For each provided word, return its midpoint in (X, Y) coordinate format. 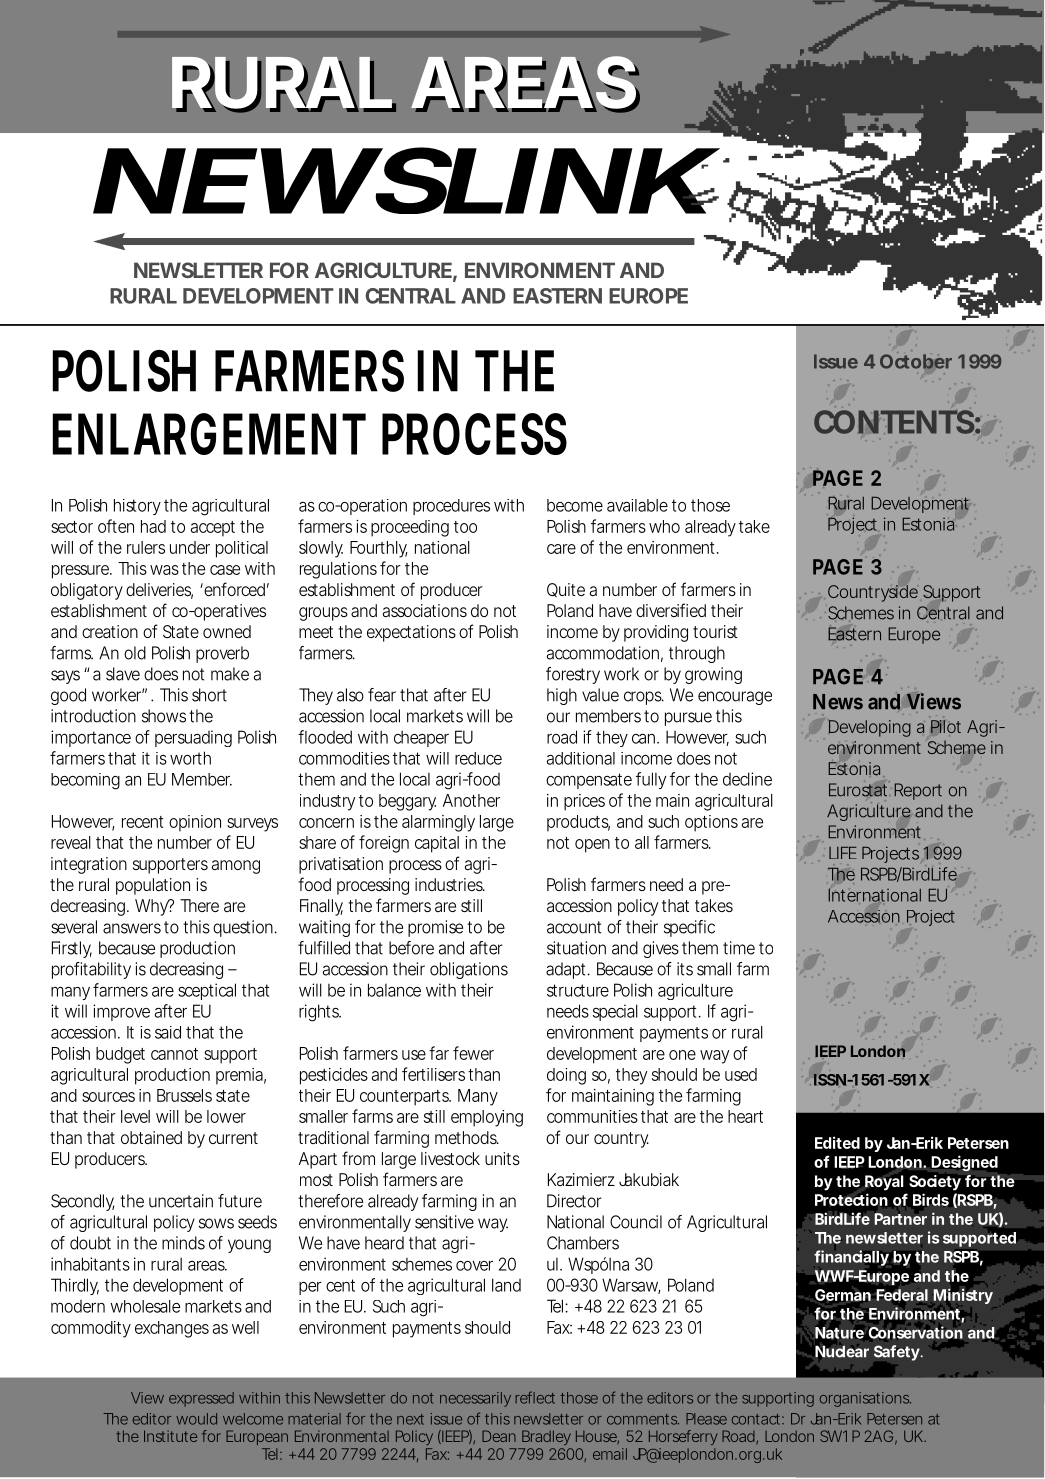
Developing (870, 728)
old (135, 653)
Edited (837, 1142)
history (137, 507)
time (739, 948)
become (575, 505)
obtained (151, 1137)
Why (152, 907)
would (196, 1419)
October (916, 361)
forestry (573, 675)
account (574, 927)
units (502, 1158)
